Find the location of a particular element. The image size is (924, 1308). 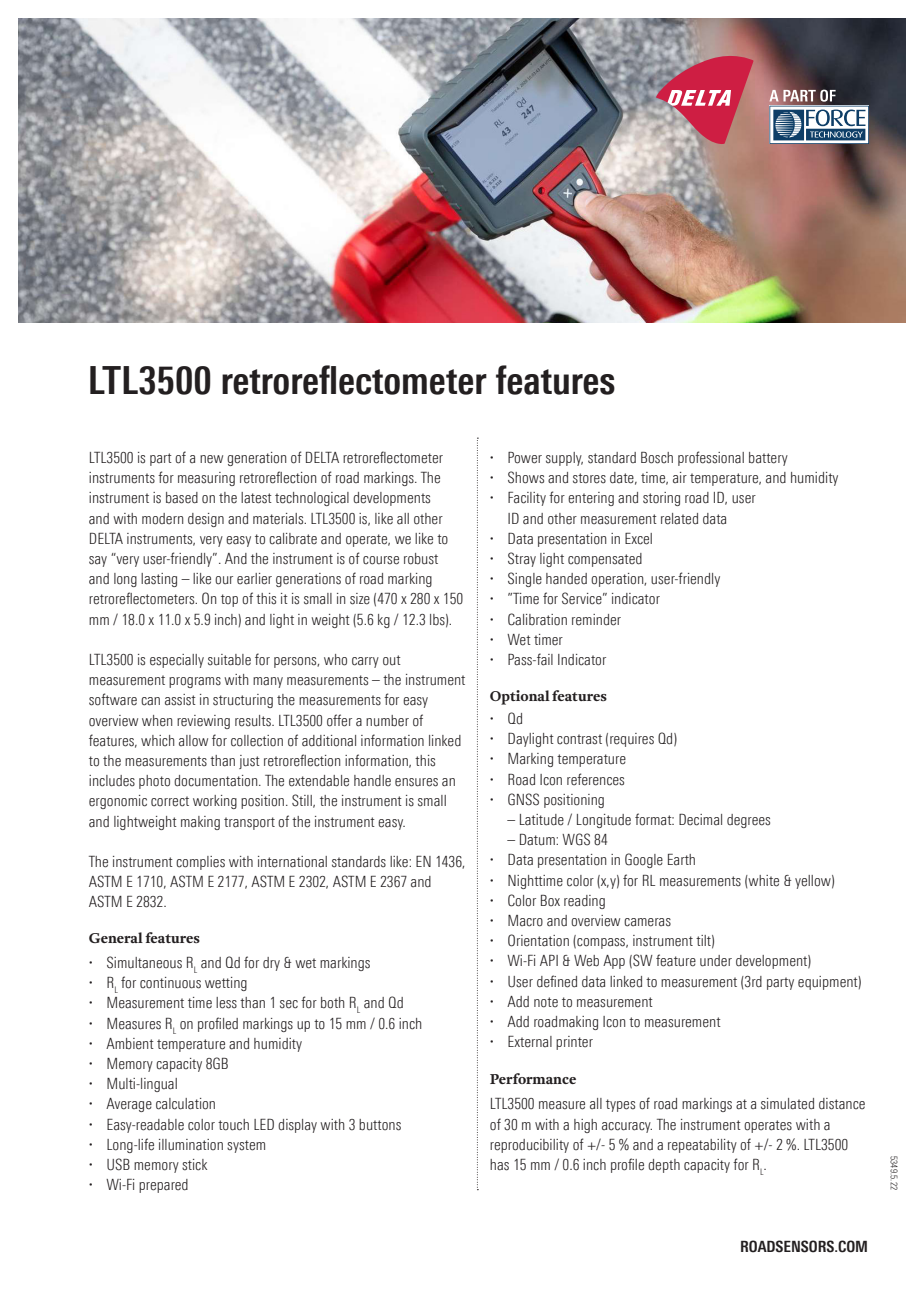

under is located at coordinates (716, 961).
